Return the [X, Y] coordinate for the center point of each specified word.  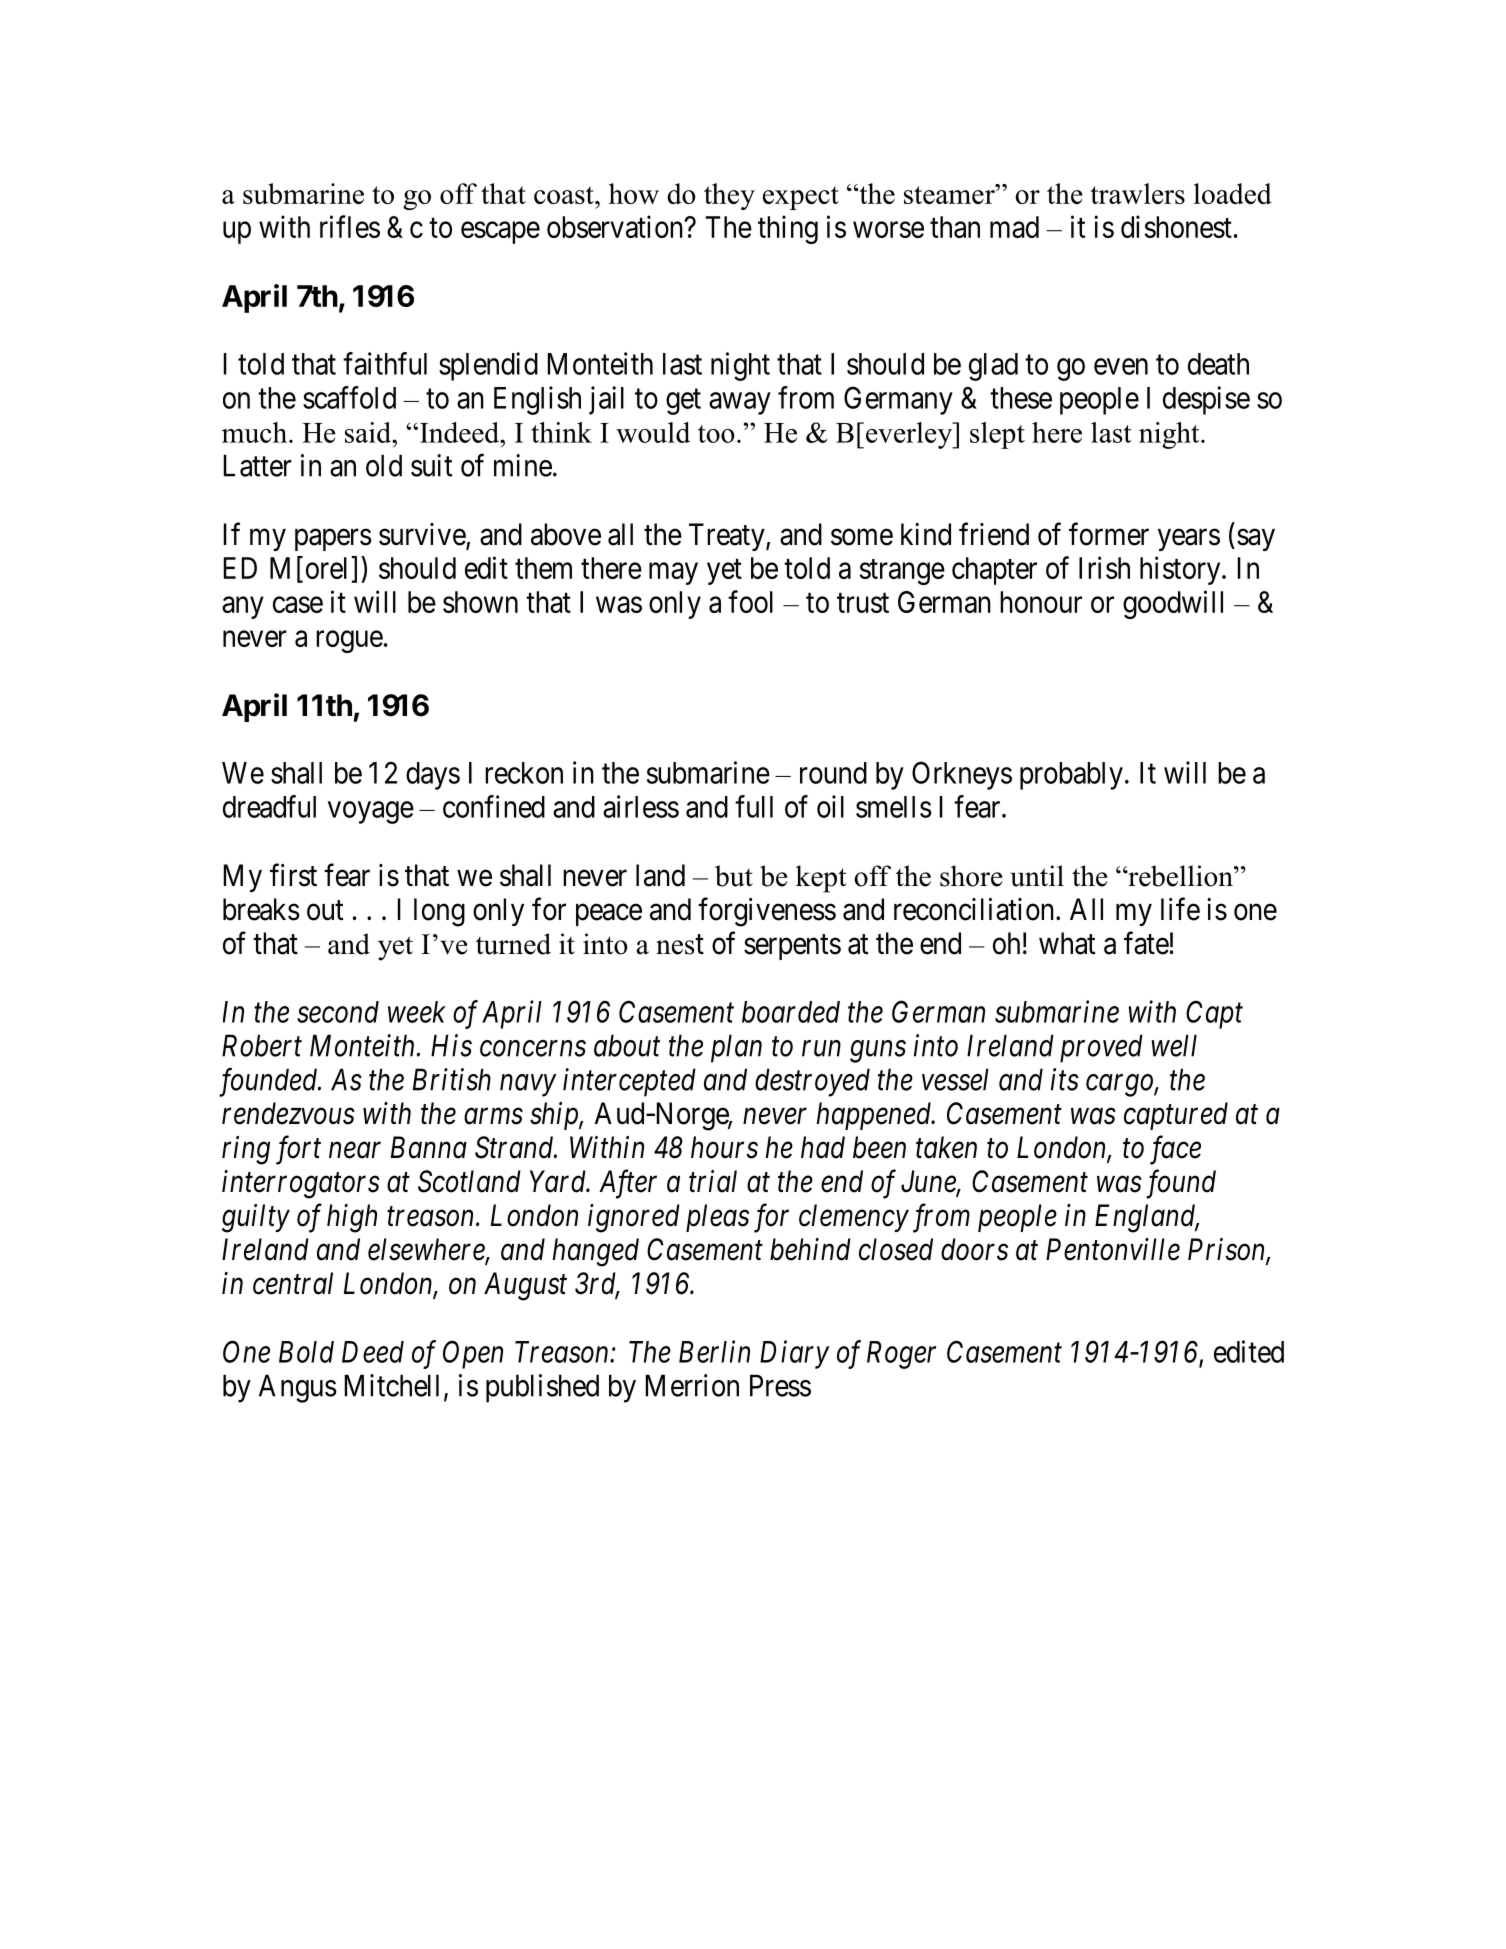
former [1109, 534]
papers [333, 540]
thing [788, 229]
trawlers [1137, 193]
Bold [306, 1352]
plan [736, 1048]
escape [500, 233]
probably [1071, 776]
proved [1101, 1048]
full [754, 806]
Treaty [728, 537]
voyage [371, 812]
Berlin [714, 1351]
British [452, 1079]
